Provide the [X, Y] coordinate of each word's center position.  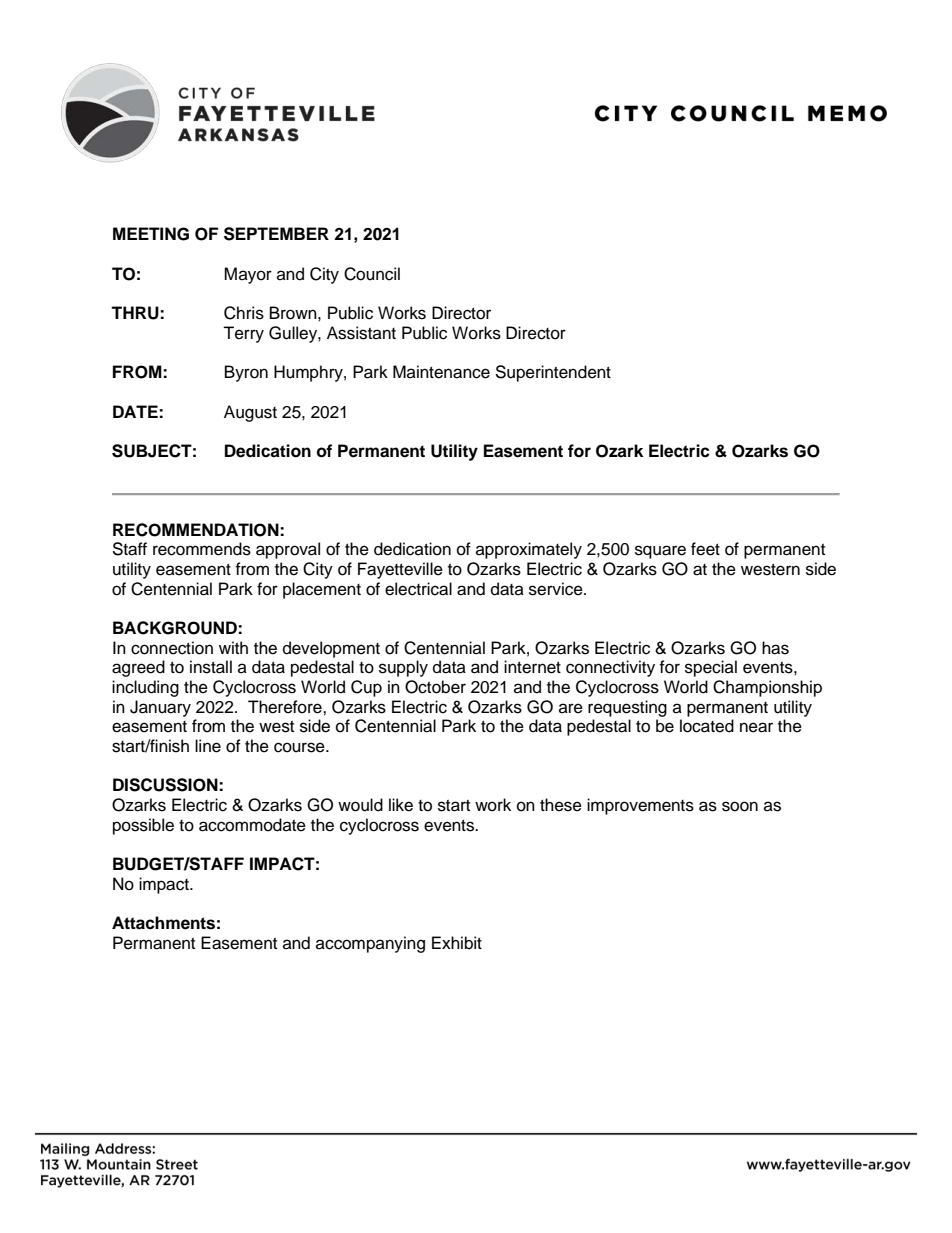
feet [705, 549]
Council [372, 274]
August [250, 413]
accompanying [370, 944]
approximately [529, 550]
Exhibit [457, 943]
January [160, 708]
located [707, 726]
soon [740, 806]
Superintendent [553, 373]
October [435, 687]
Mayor [248, 275]
